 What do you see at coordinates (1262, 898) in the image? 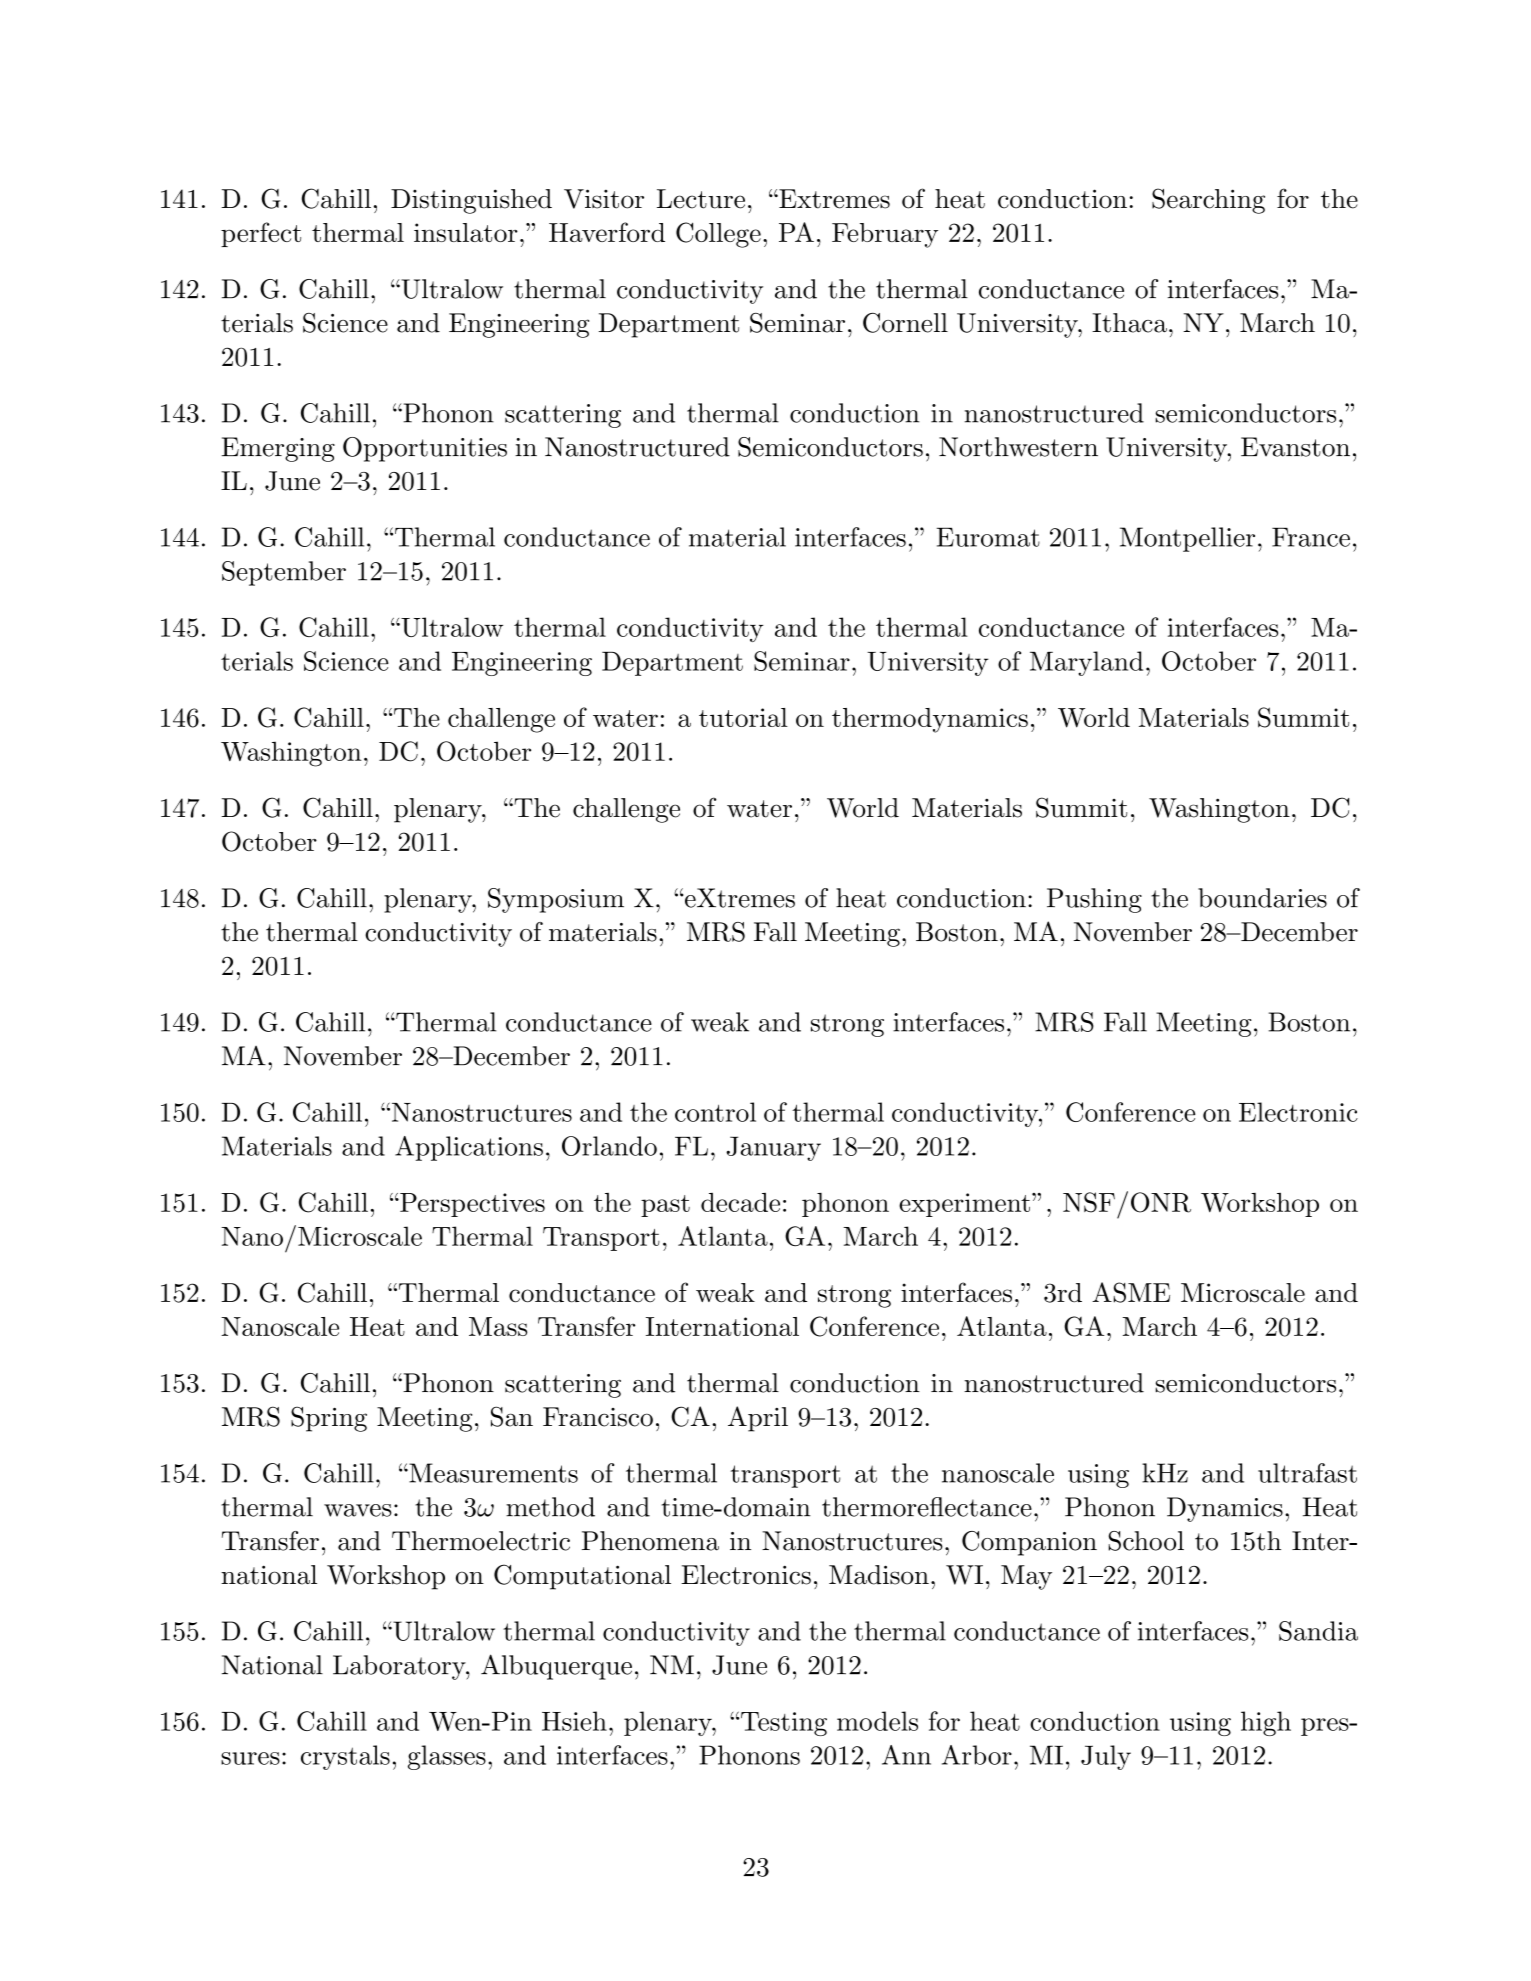
I see `boundaries` at bounding box center [1262, 898].
